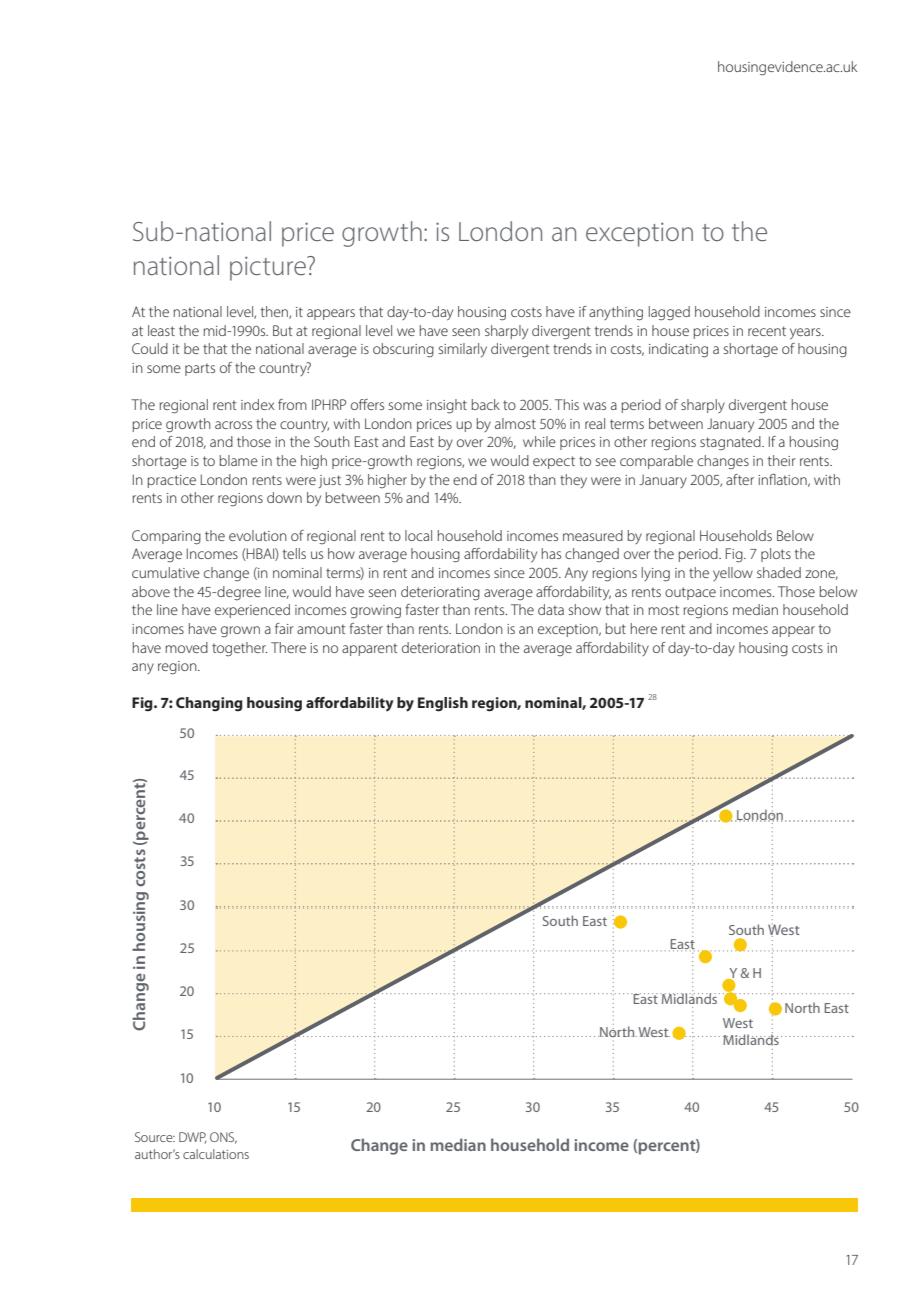  Describe the element at coordinates (443, 704) in the screenshot. I see `English` at that location.
